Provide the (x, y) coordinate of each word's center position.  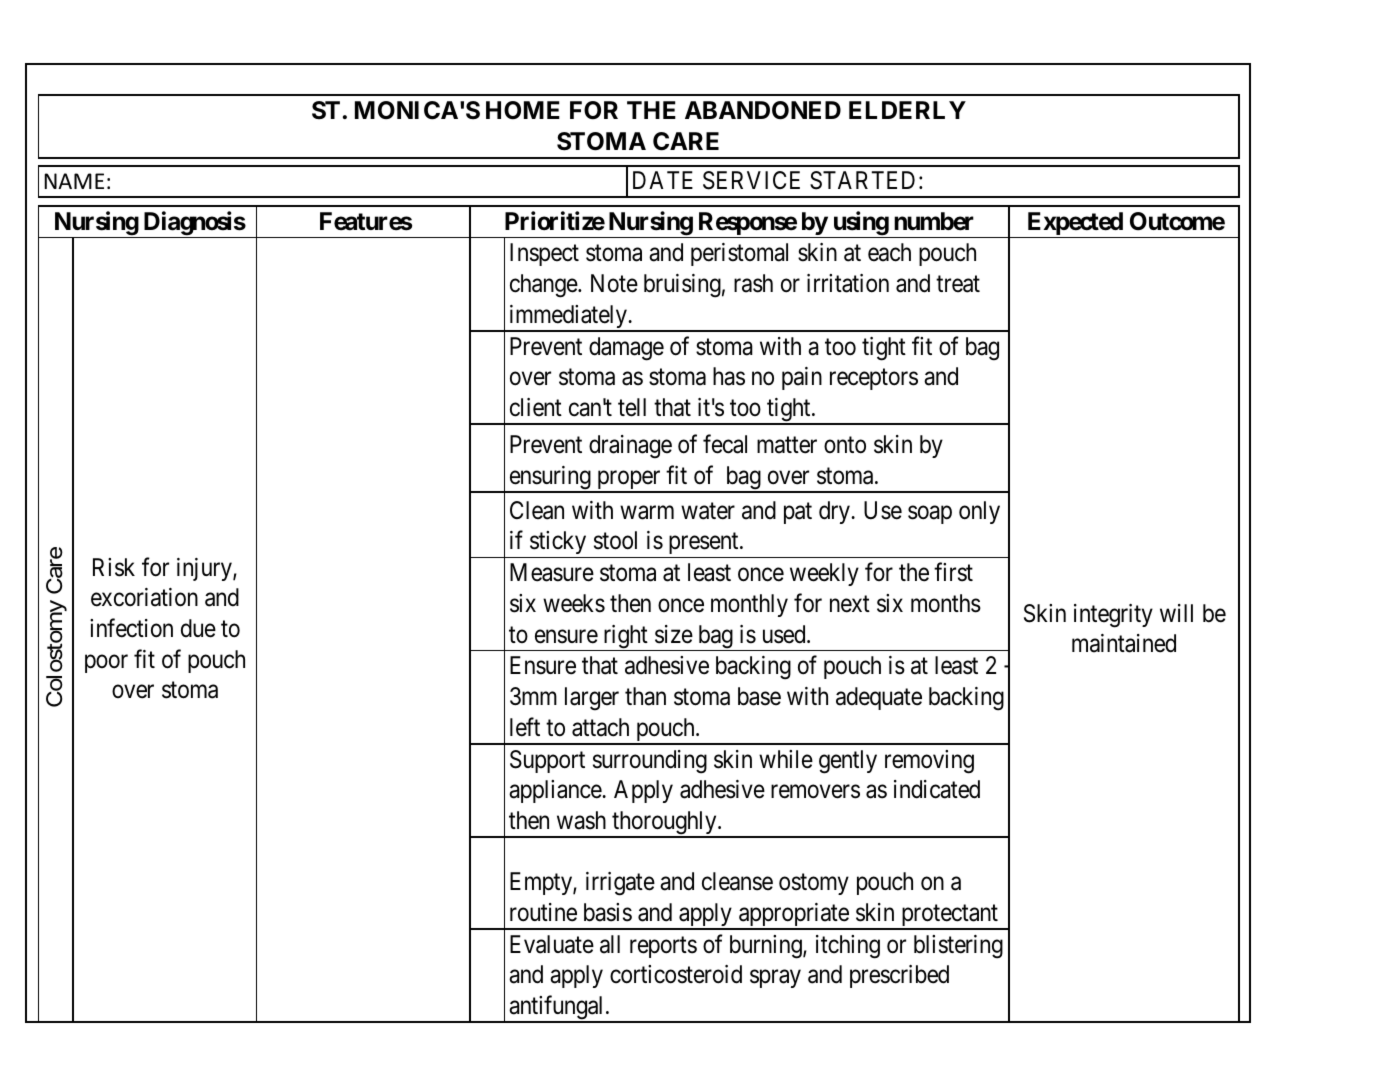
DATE (663, 180)
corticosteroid (676, 974)
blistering (958, 947)
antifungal (557, 1008)
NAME (74, 181)
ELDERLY (907, 110)
